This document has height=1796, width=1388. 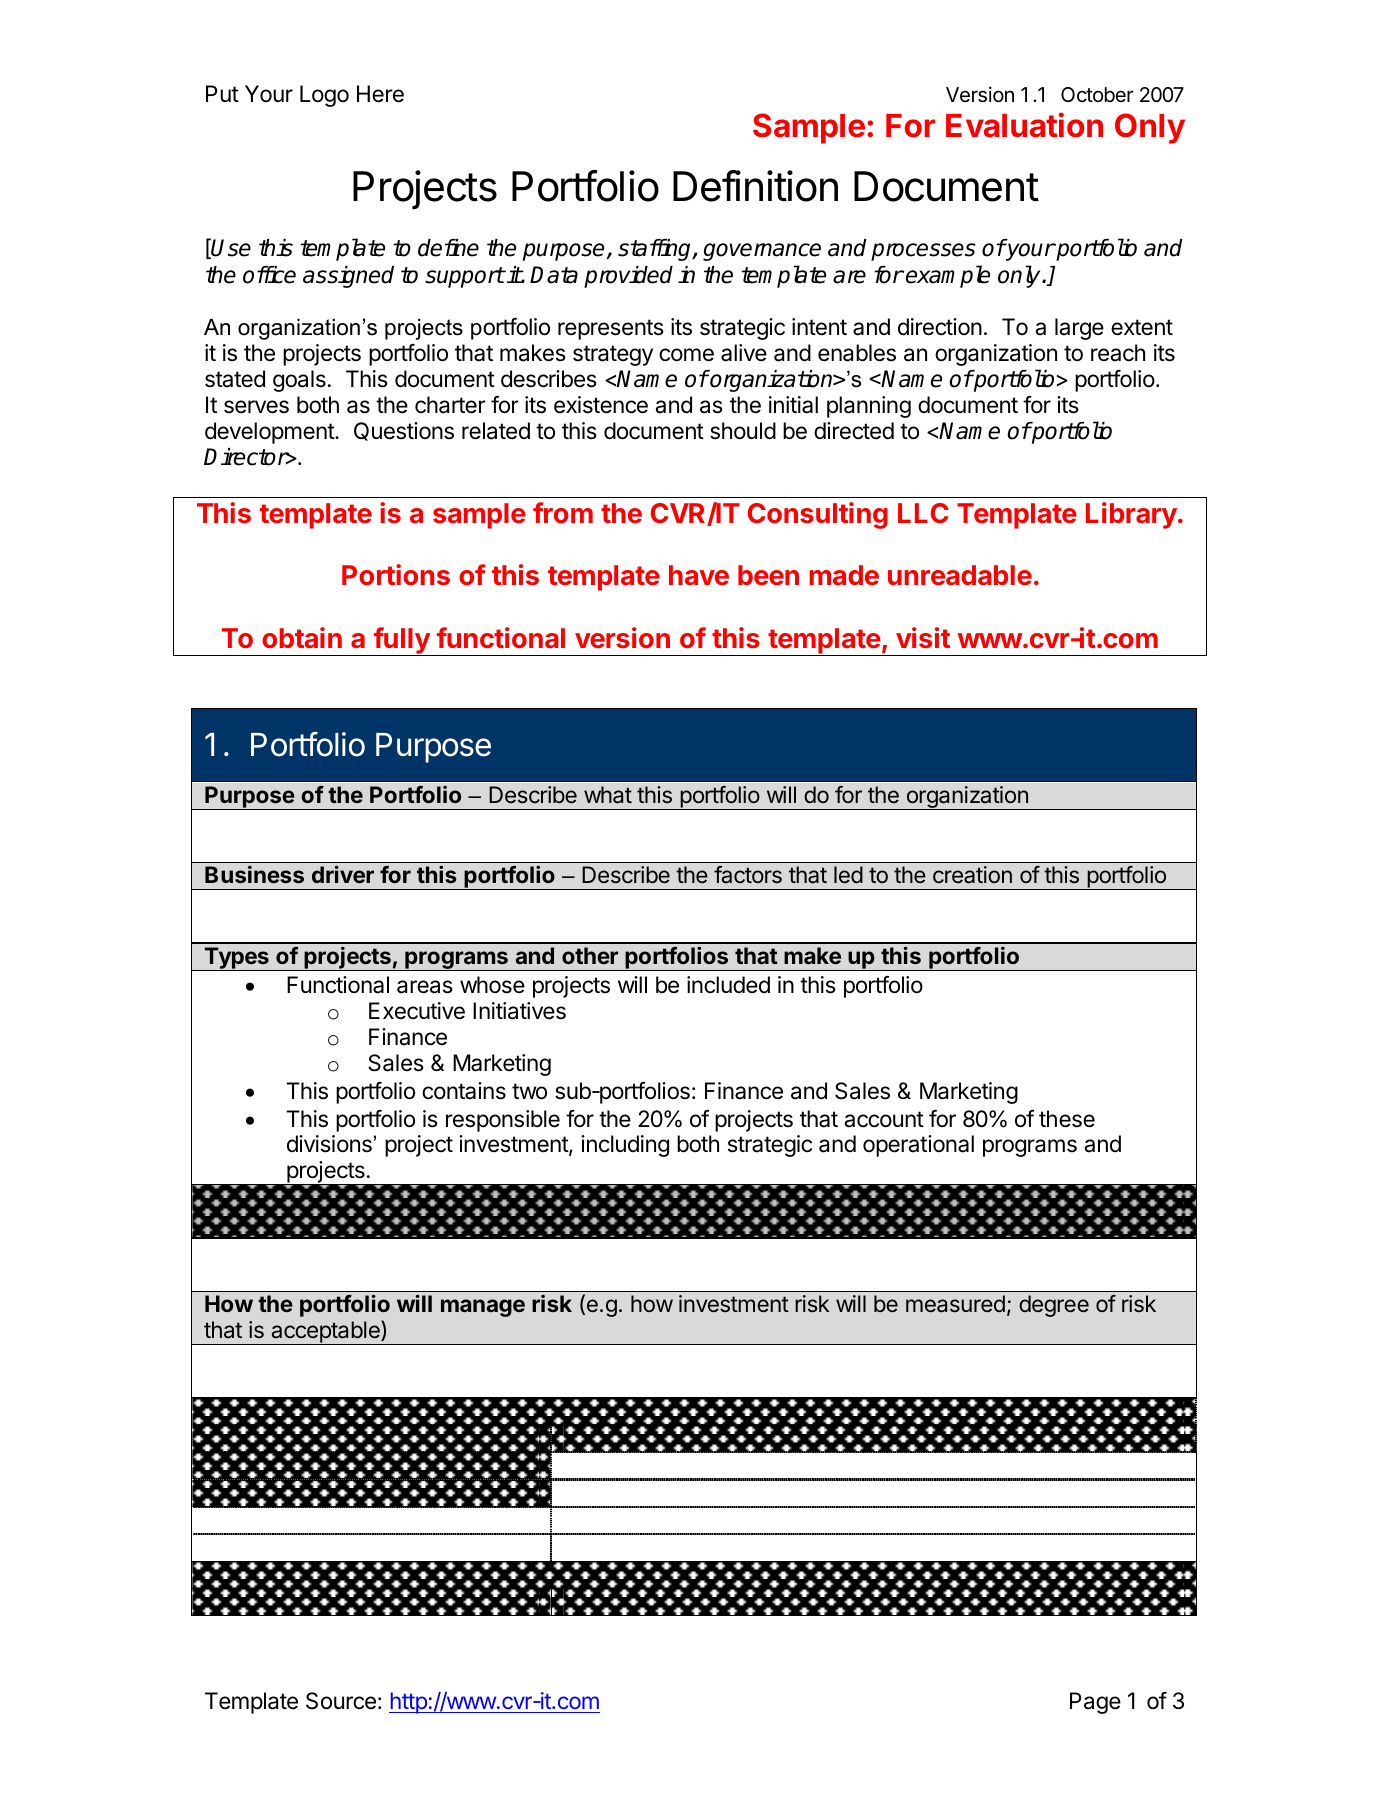 I want to click on Definition, so click(x=755, y=186).
